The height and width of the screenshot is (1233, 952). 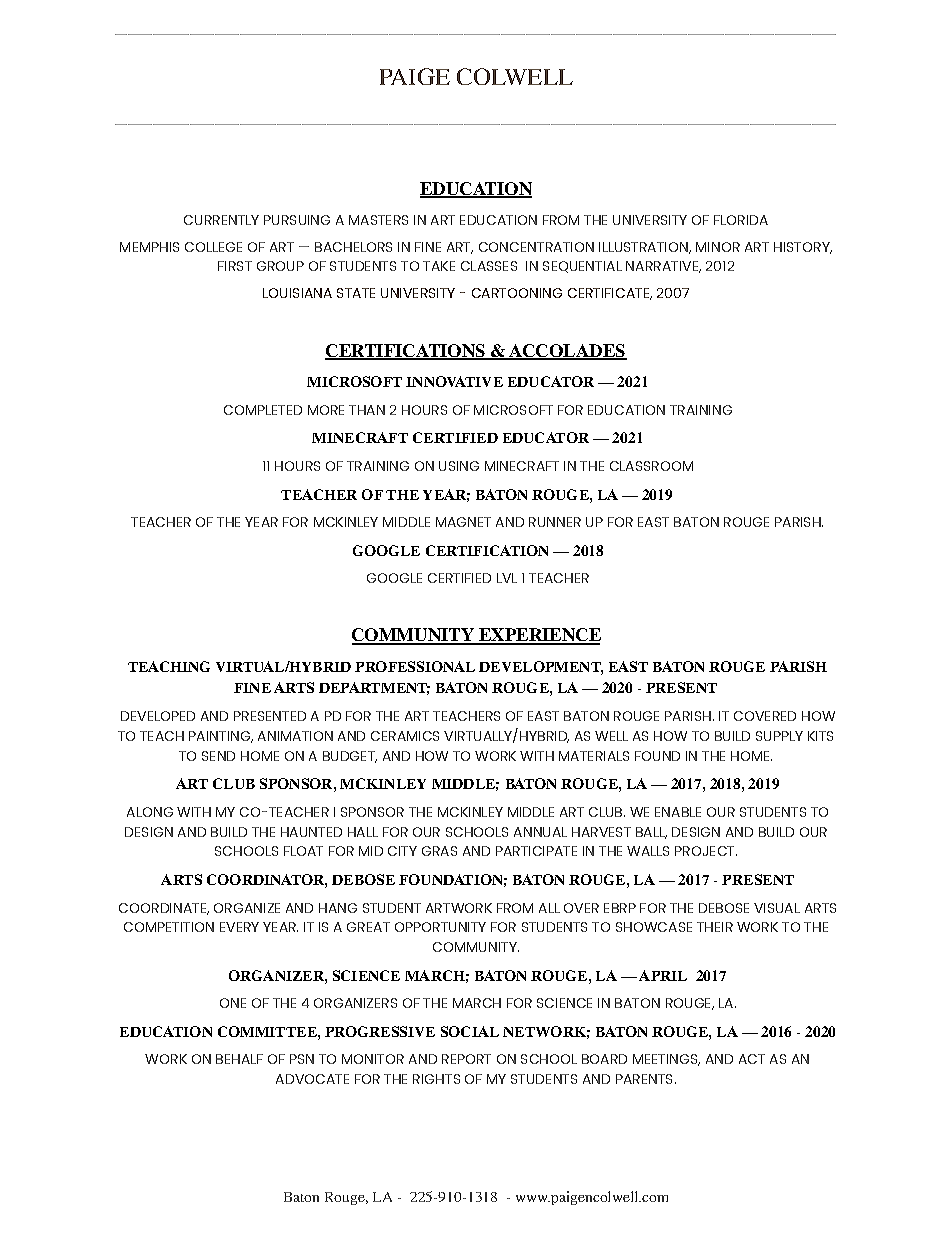 What do you see at coordinates (489, 266) in the screenshot?
I see `CLASSES` at bounding box center [489, 266].
